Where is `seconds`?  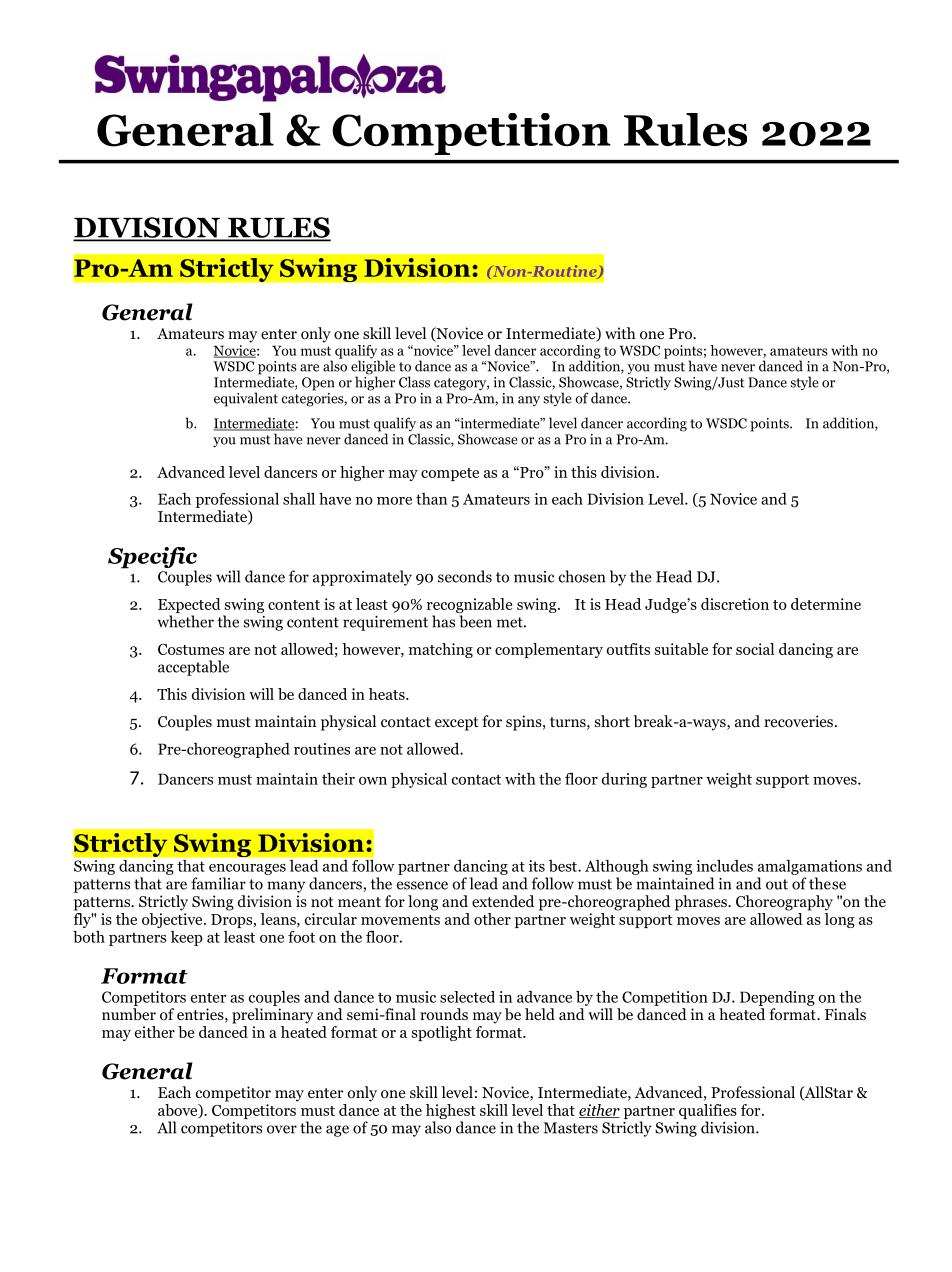
seconds is located at coordinates (465, 576).
